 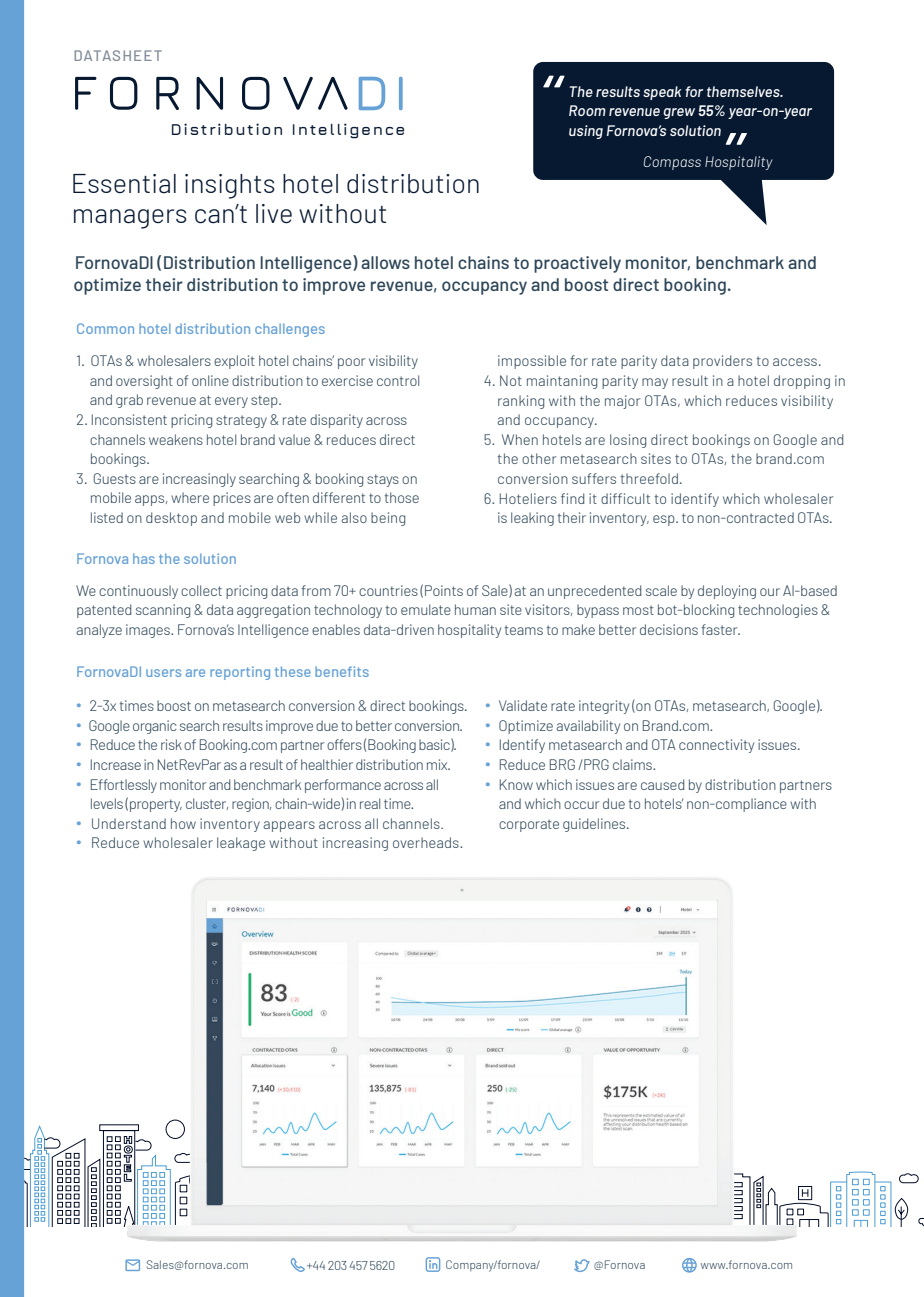 I want to click on being, so click(x=388, y=519).
